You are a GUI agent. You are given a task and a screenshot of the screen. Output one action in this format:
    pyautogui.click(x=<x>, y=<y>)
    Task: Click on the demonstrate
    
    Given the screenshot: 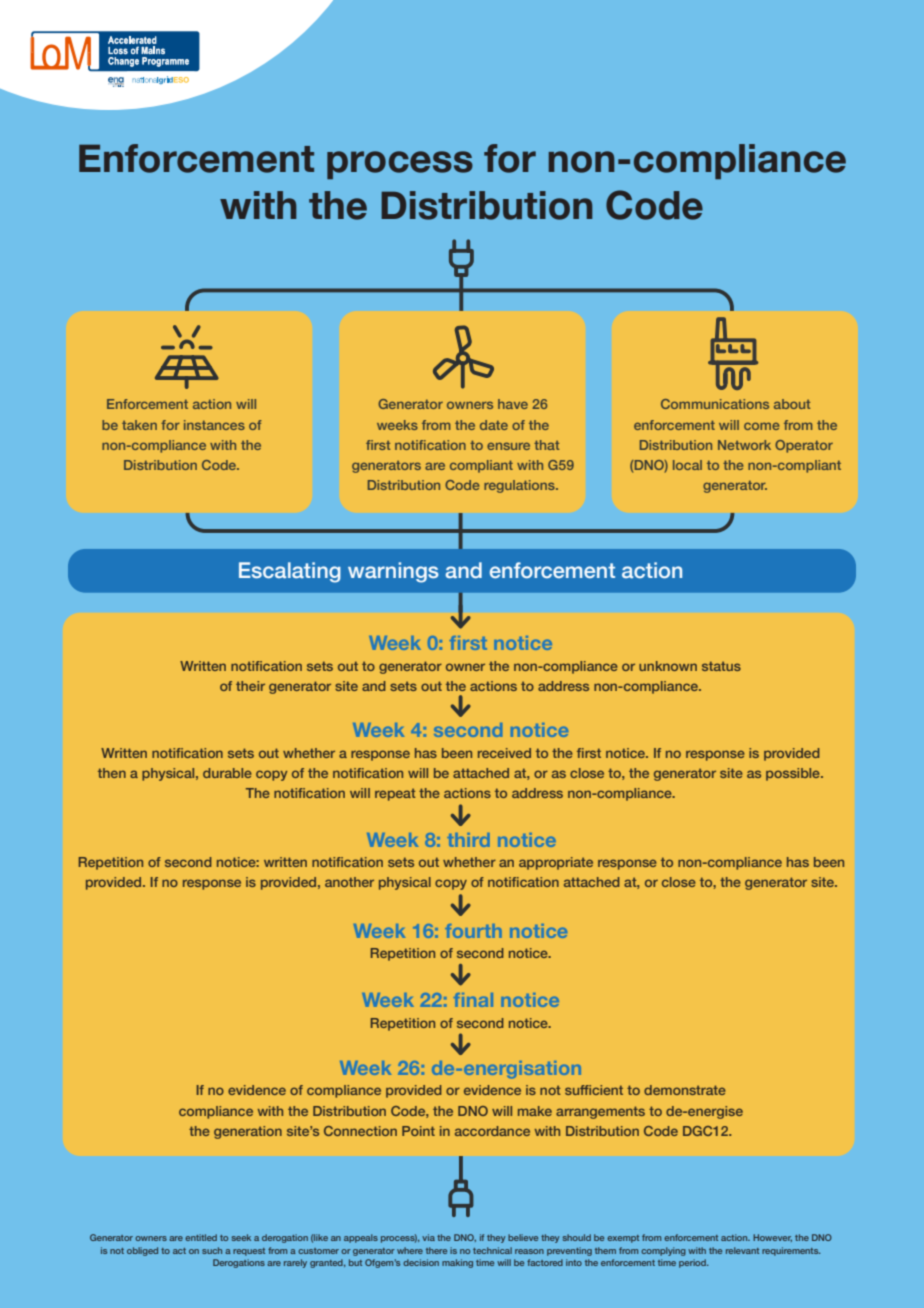 What is the action you would take?
    pyautogui.click(x=685, y=1090)
